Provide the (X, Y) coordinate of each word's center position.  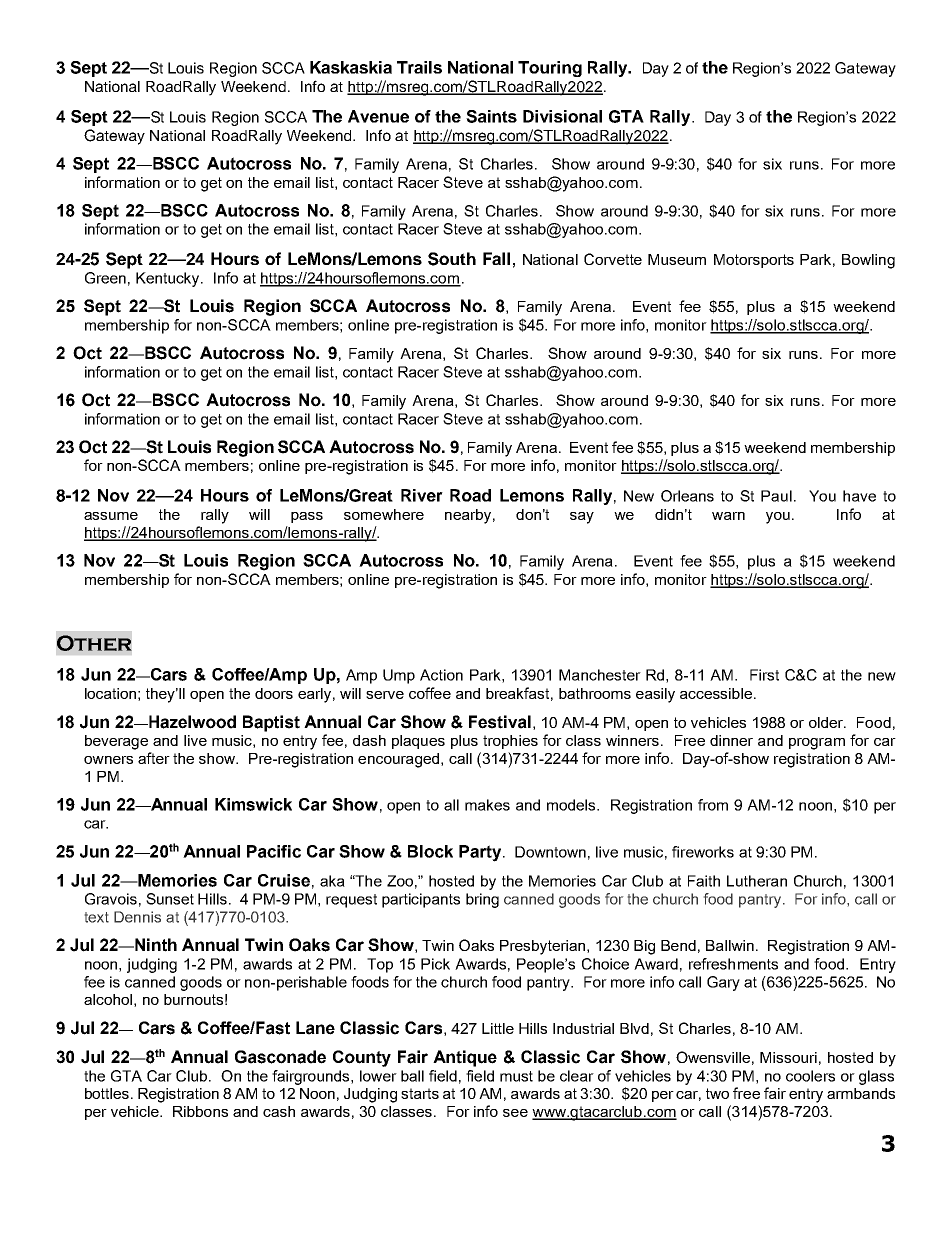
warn (728, 516)
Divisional (562, 116)
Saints (491, 116)
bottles (108, 1093)
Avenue (378, 116)
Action (441, 675)
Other (94, 643)
